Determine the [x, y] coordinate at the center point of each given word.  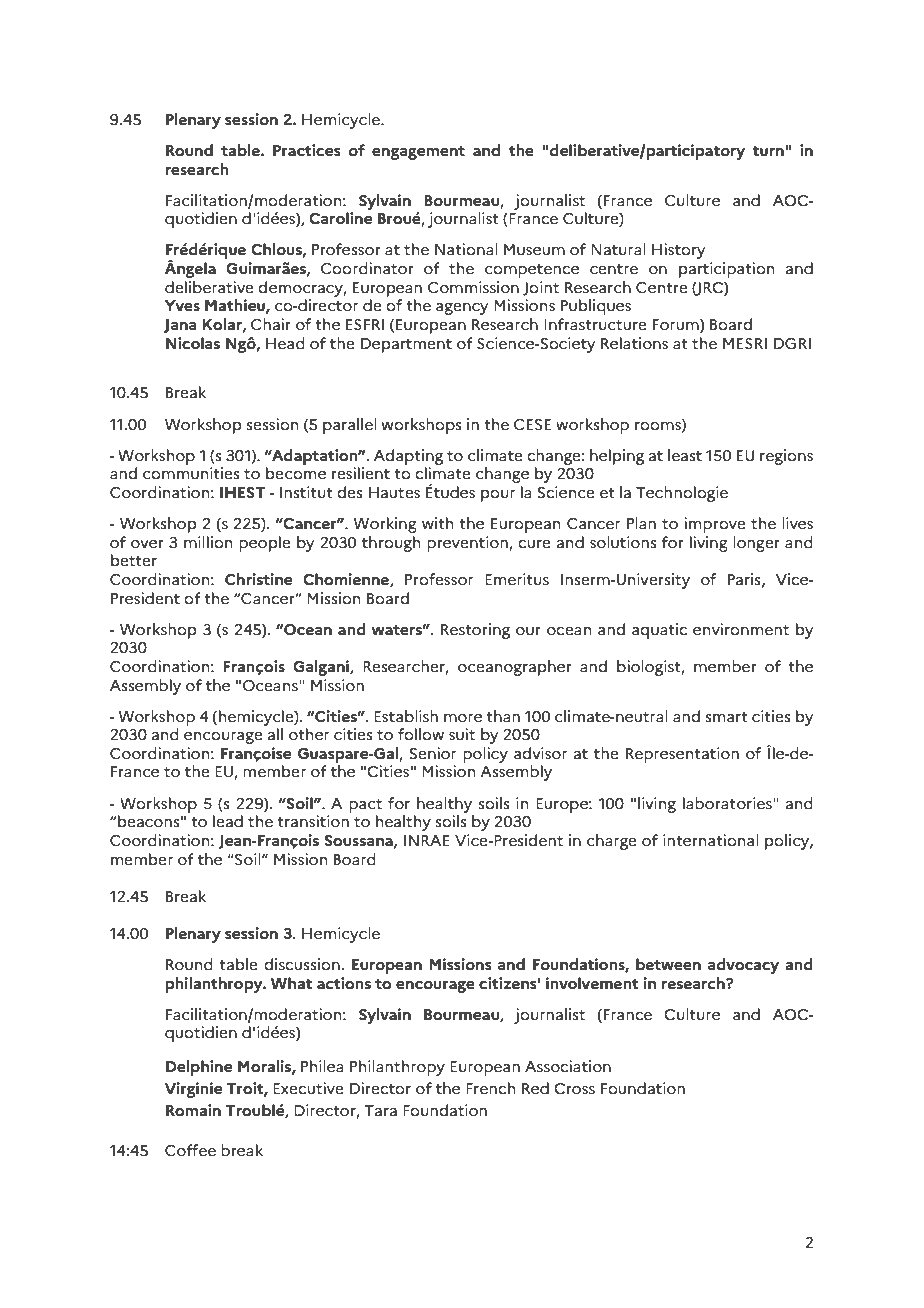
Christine [258, 579]
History [678, 251]
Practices [306, 150]
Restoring [475, 631]
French [490, 1088]
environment [741, 629]
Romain [193, 1110]
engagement [418, 153]
